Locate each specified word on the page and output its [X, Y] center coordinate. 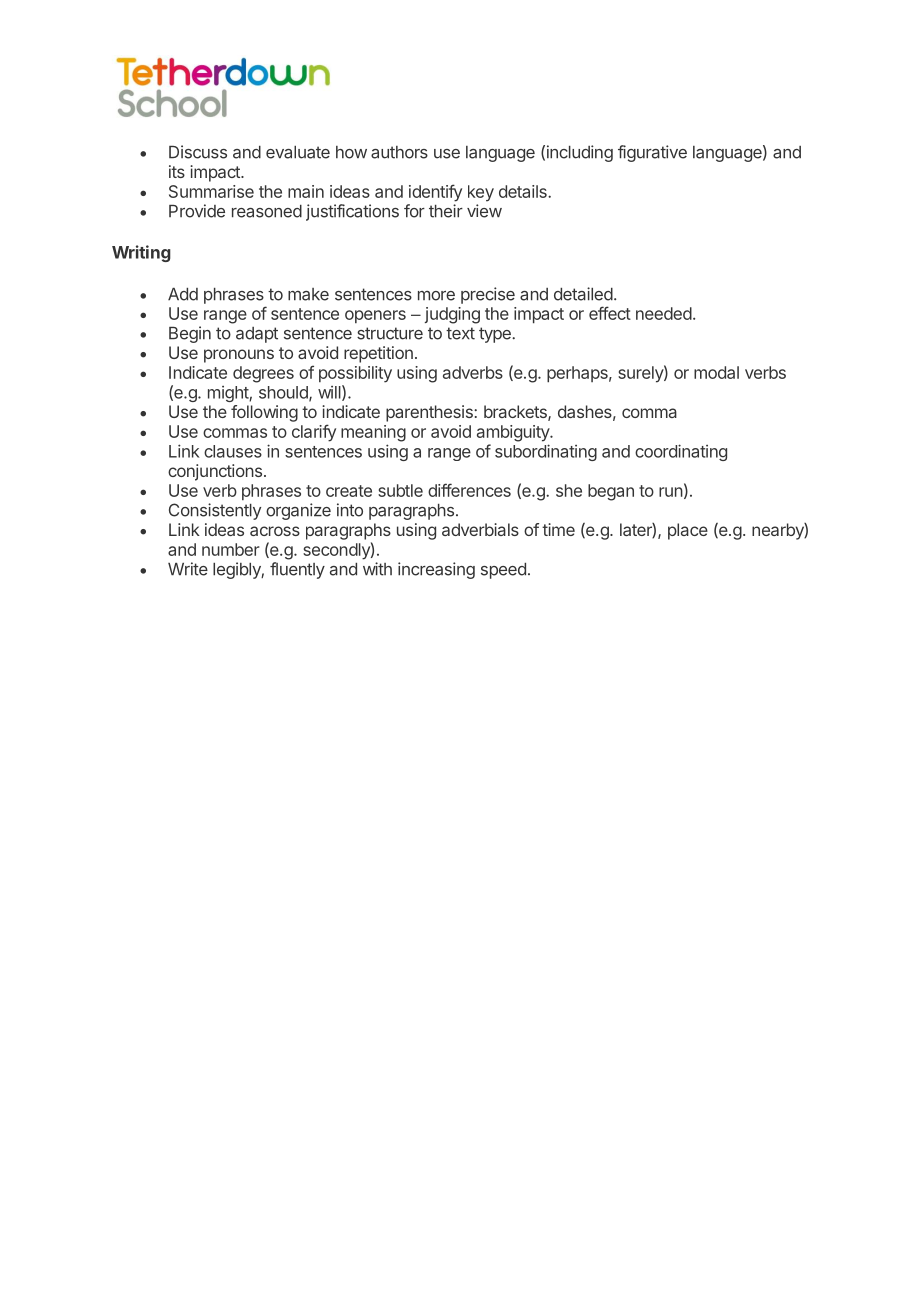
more [436, 296]
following [264, 413]
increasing [436, 570]
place [688, 531]
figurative [652, 153]
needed [664, 313]
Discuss [198, 152]
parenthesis [430, 413]
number [231, 549]
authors [399, 152]
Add [183, 294]
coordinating [681, 452]
